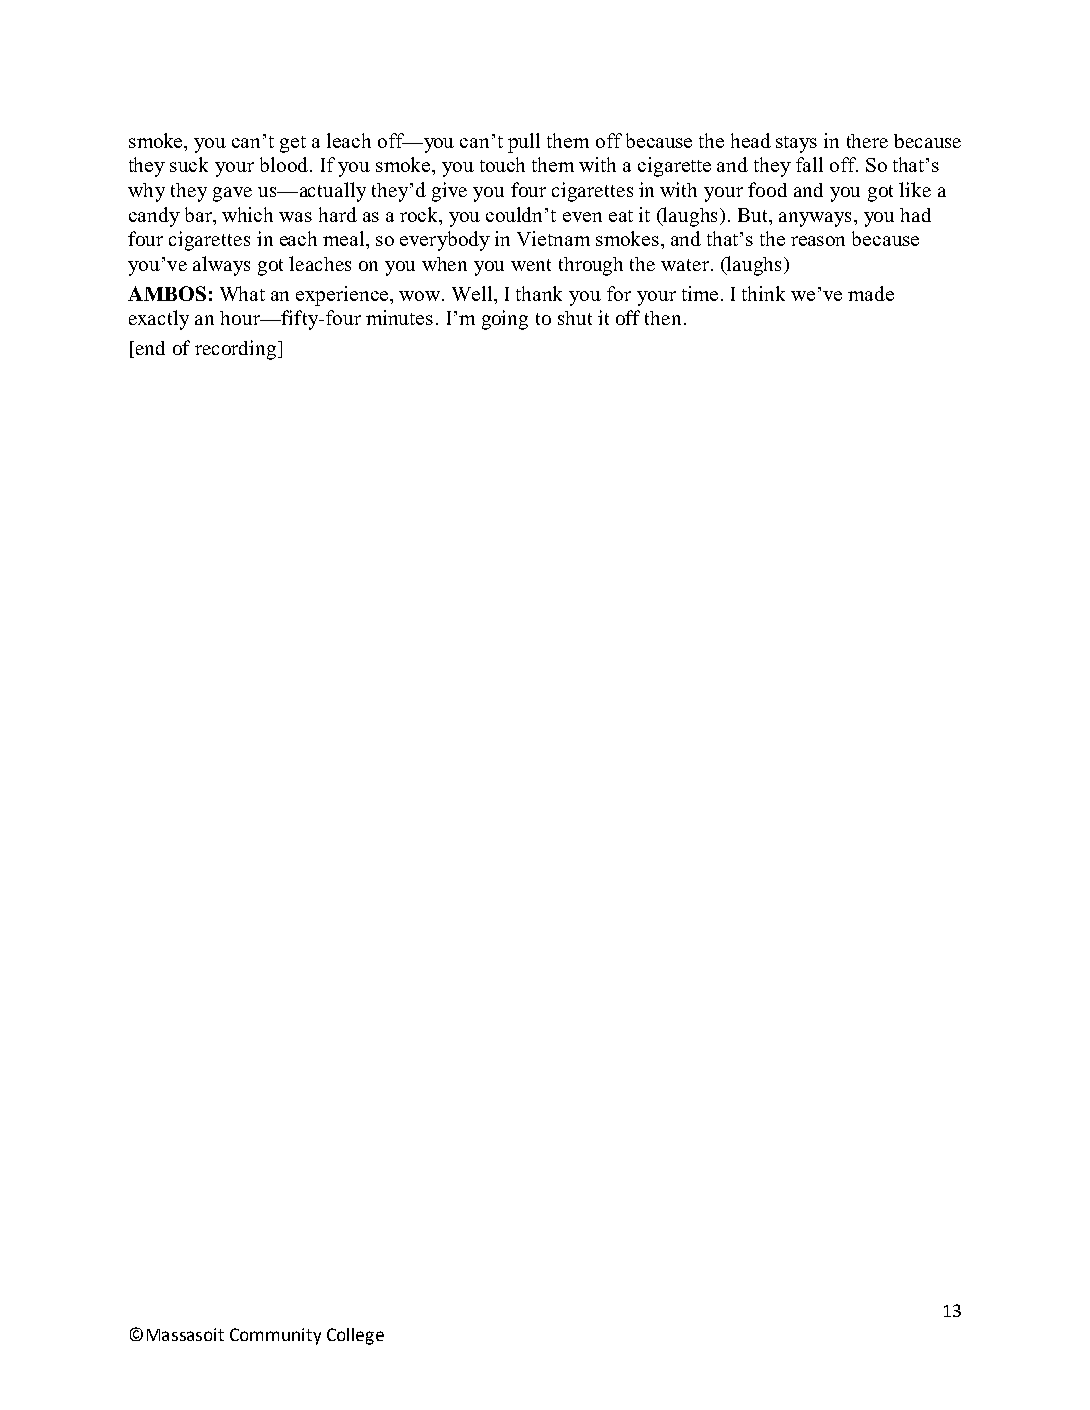 Image resolution: width=1090 pixels, height=1410 pixels. Describe the element at coordinates (275, 1336) in the page. I see `Community` at that location.
